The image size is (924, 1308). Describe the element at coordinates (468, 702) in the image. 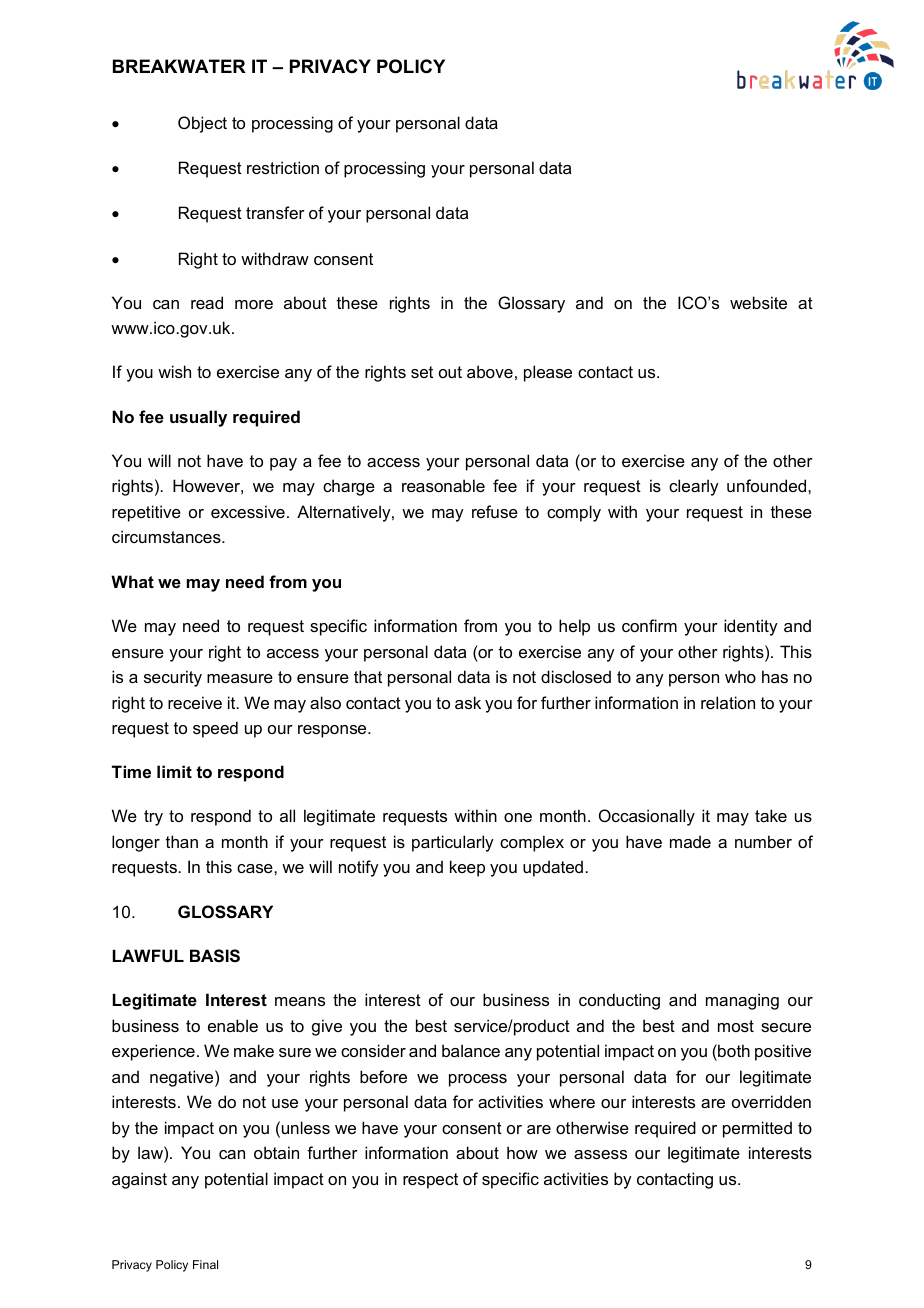

I see `ask` at that location.
